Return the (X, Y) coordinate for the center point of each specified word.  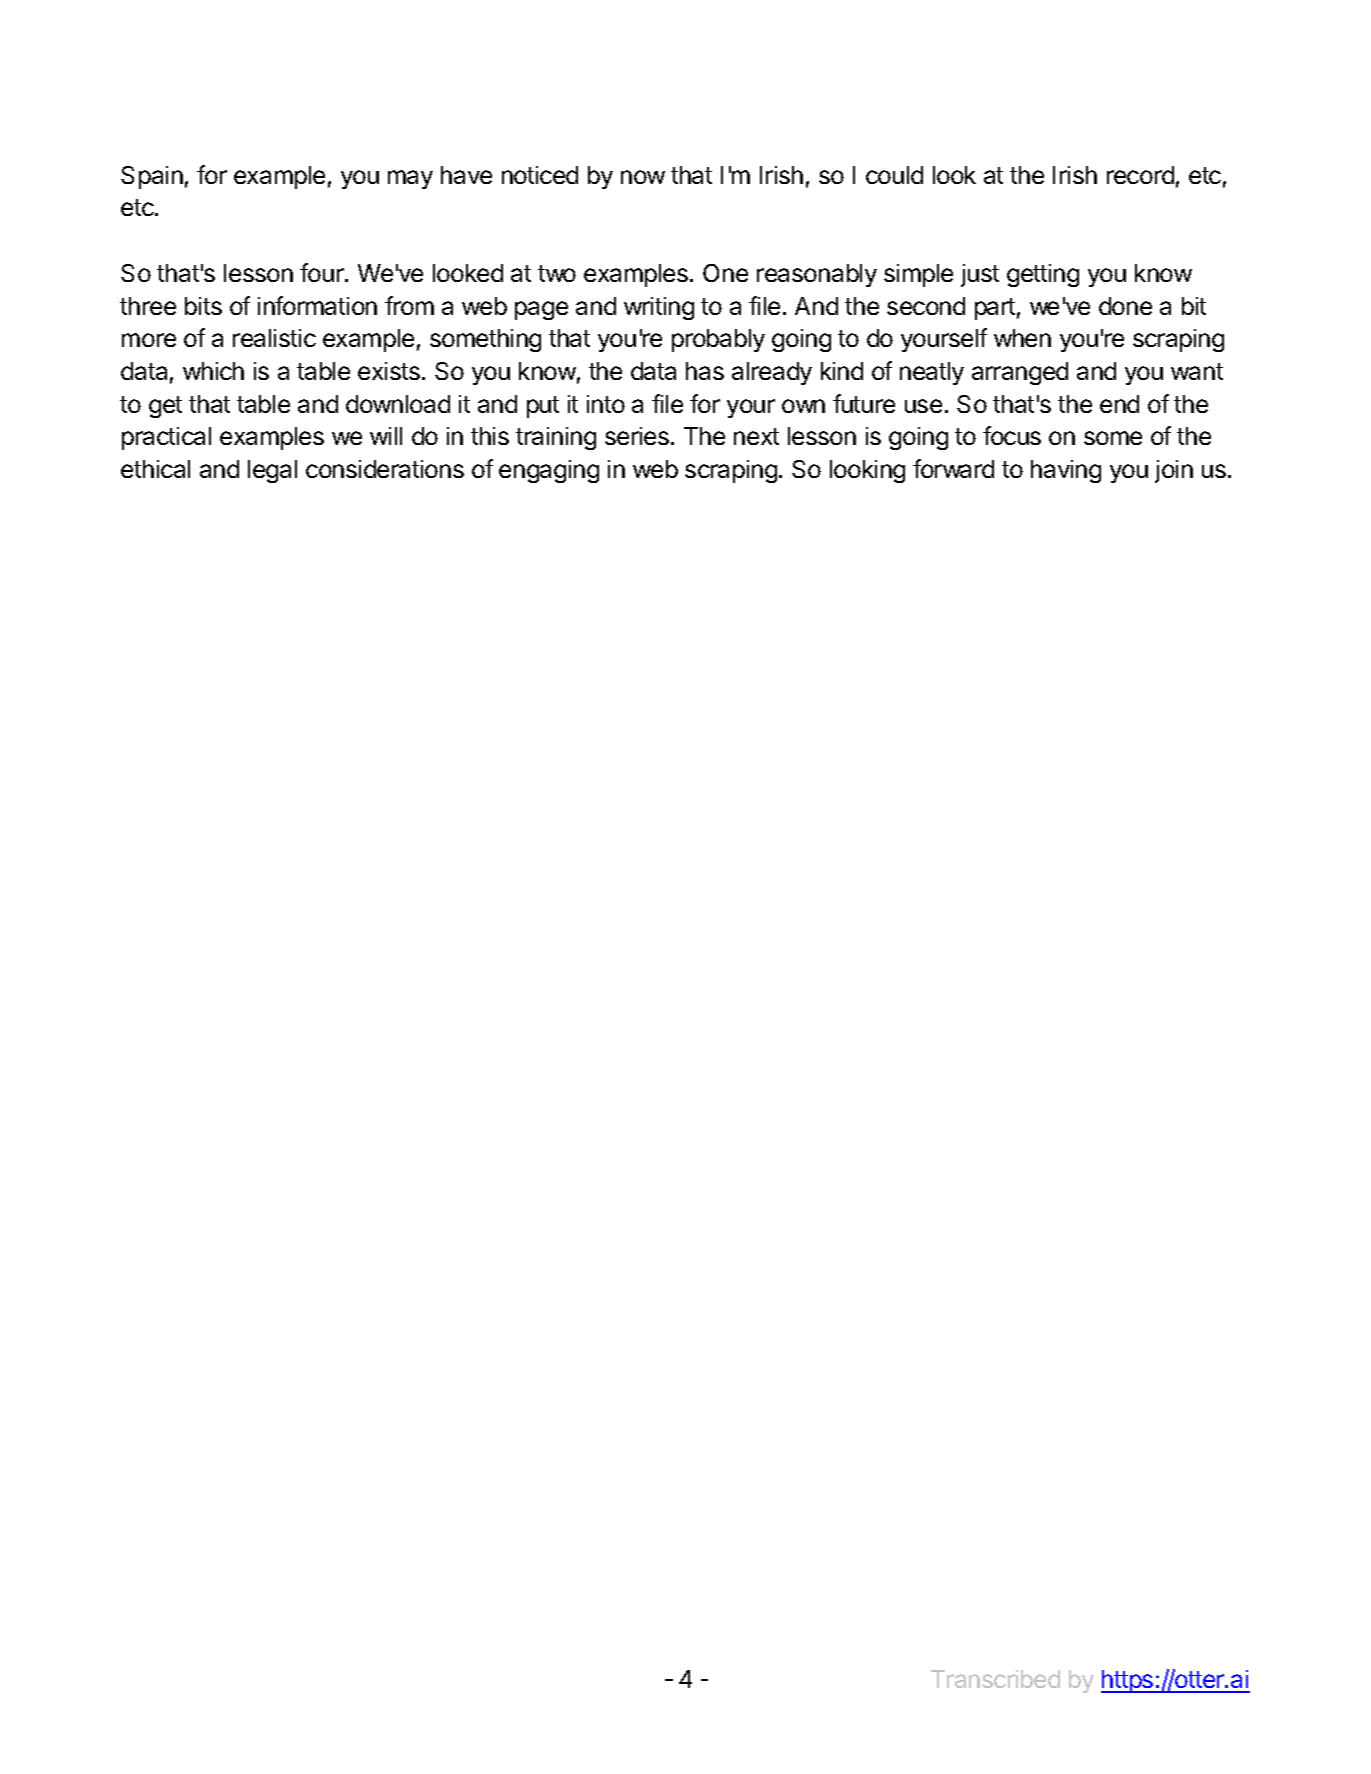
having (1066, 471)
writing (659, 308)
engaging (549, 471)
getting (1043, 275)
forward (953, 468)
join (1174, 471)
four (323, 272)
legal (272, 471)
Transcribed (995, 1679)
